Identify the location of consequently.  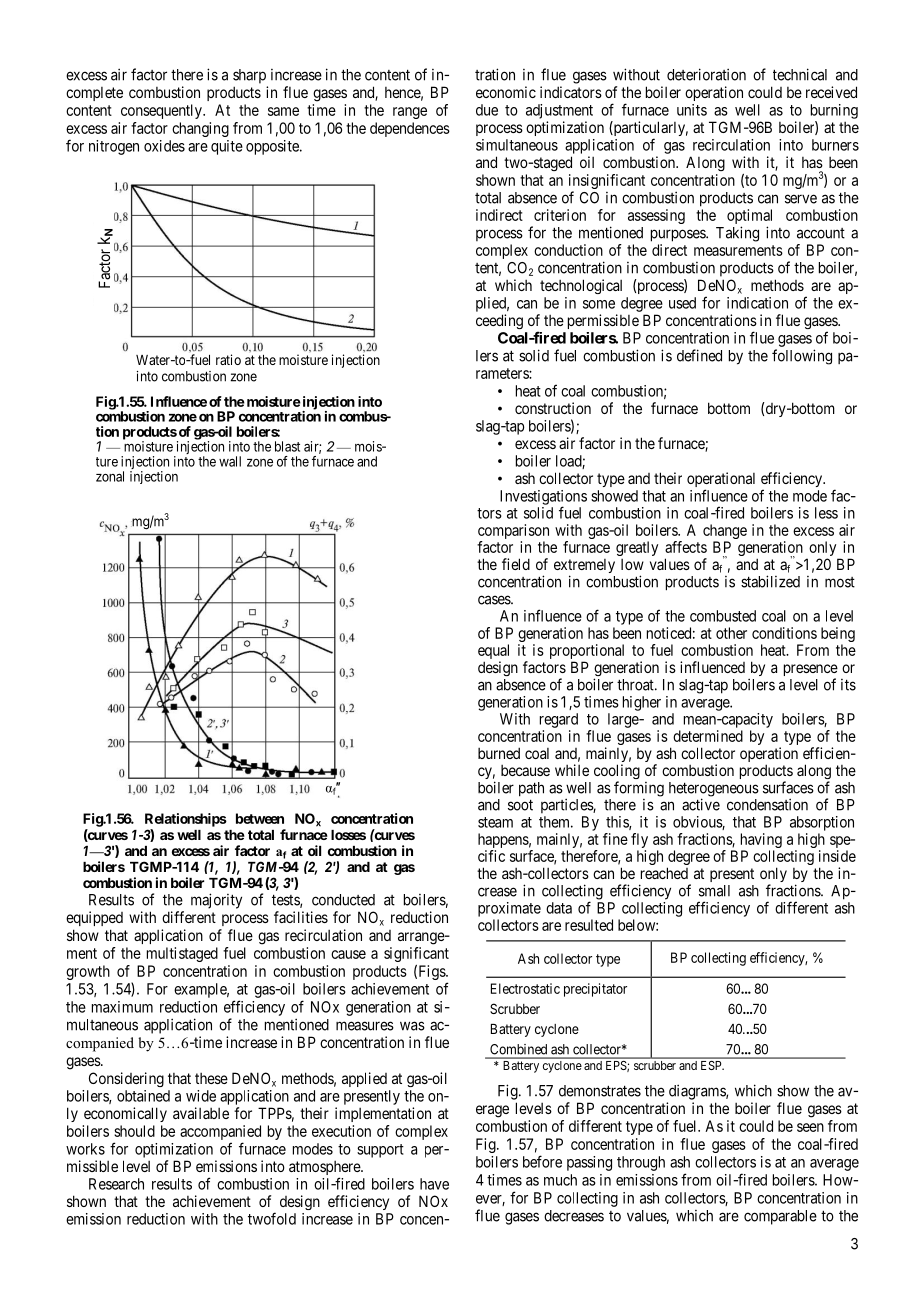
(162, 111).
